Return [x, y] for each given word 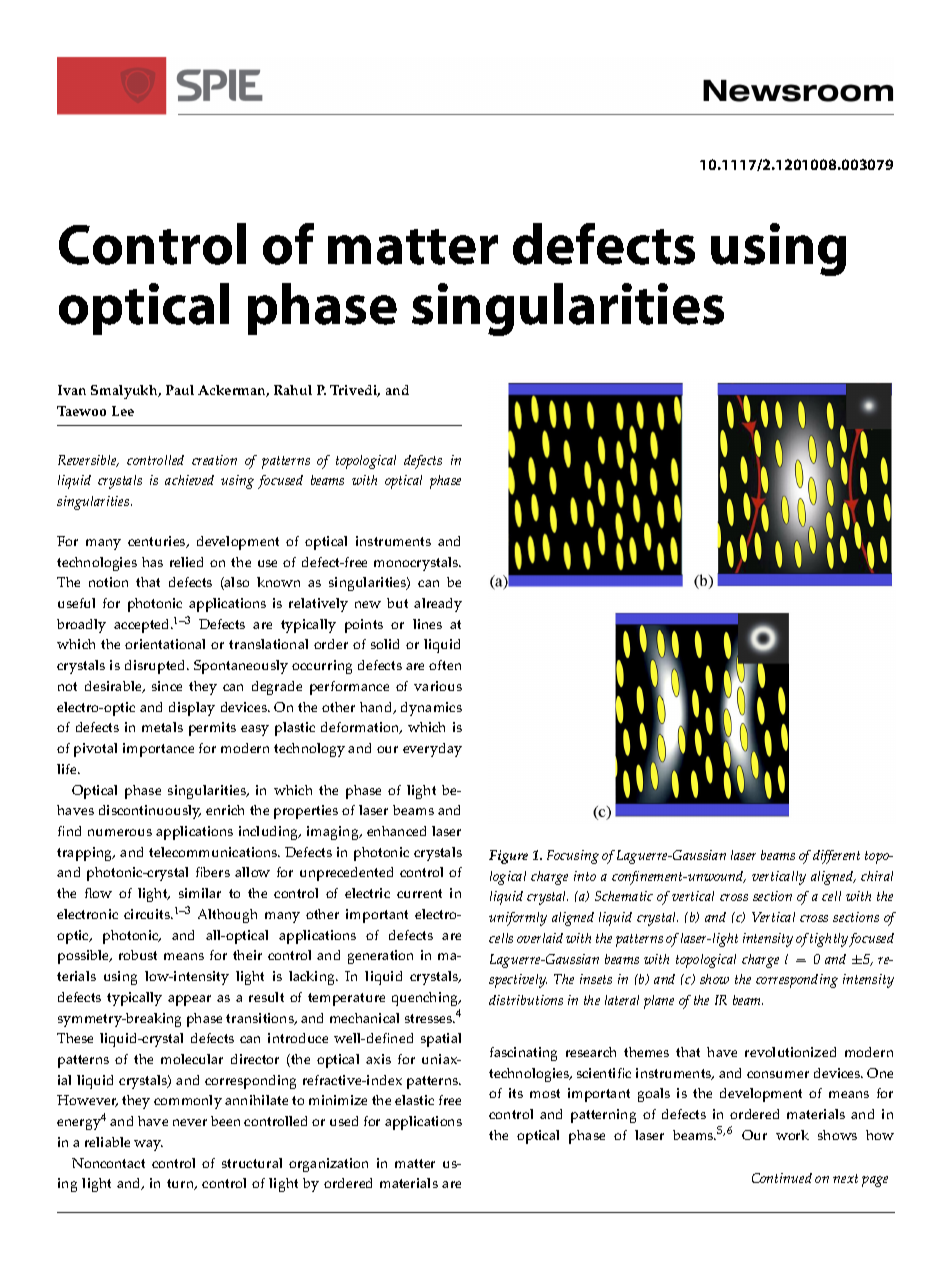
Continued [782, 1178]
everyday [432, 750]
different [836, 857]
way [148, 1145]
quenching [426, 999]
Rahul [293, 390]
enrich [225, 810]
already [438, 605]
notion [108, 582]
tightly [830, 940]
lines [427, 624]
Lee [123, 411]
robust [138, 955]
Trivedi [355, 391]
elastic [414, 1100]
